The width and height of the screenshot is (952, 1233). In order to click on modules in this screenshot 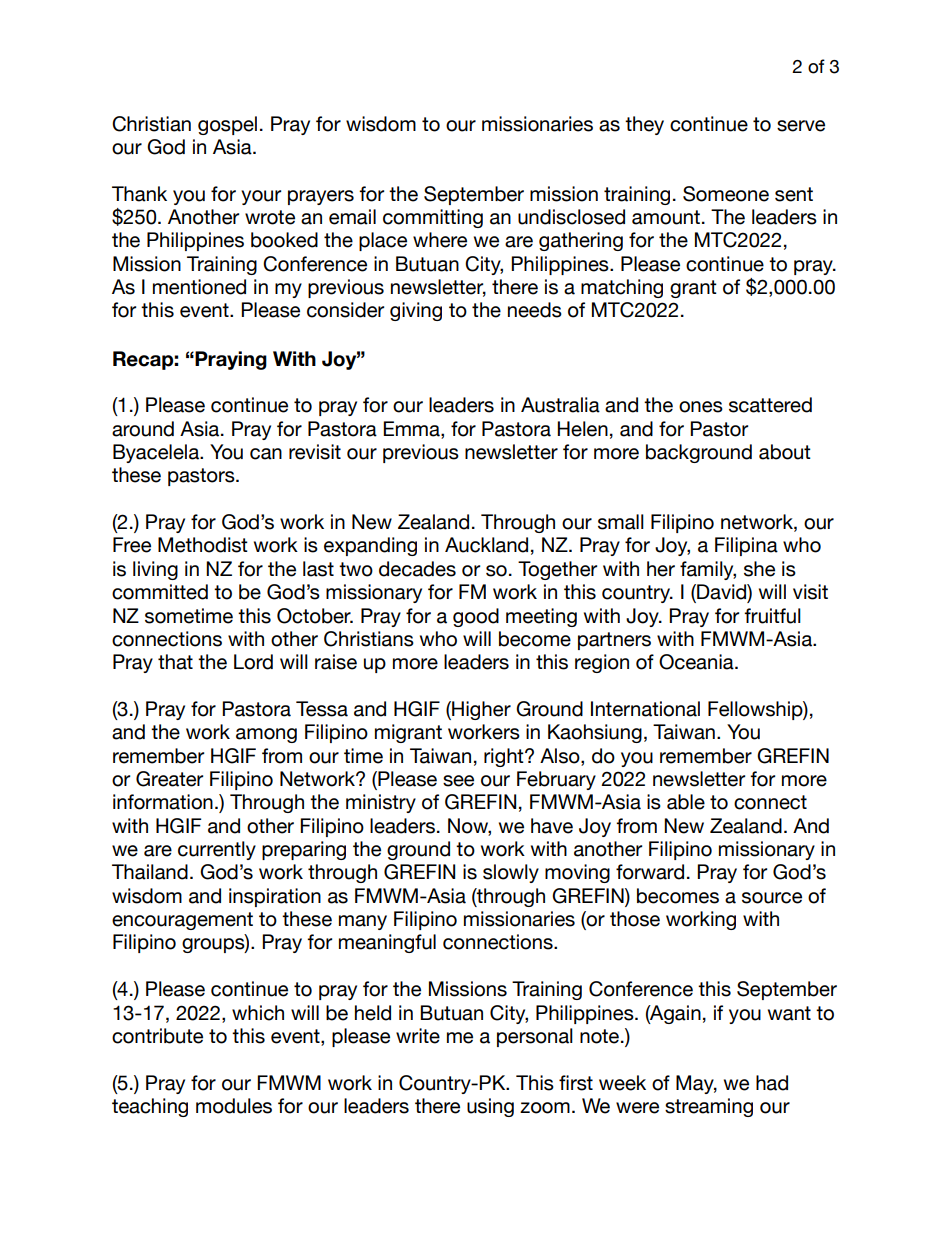, I will do `click(234, 1106)`.
